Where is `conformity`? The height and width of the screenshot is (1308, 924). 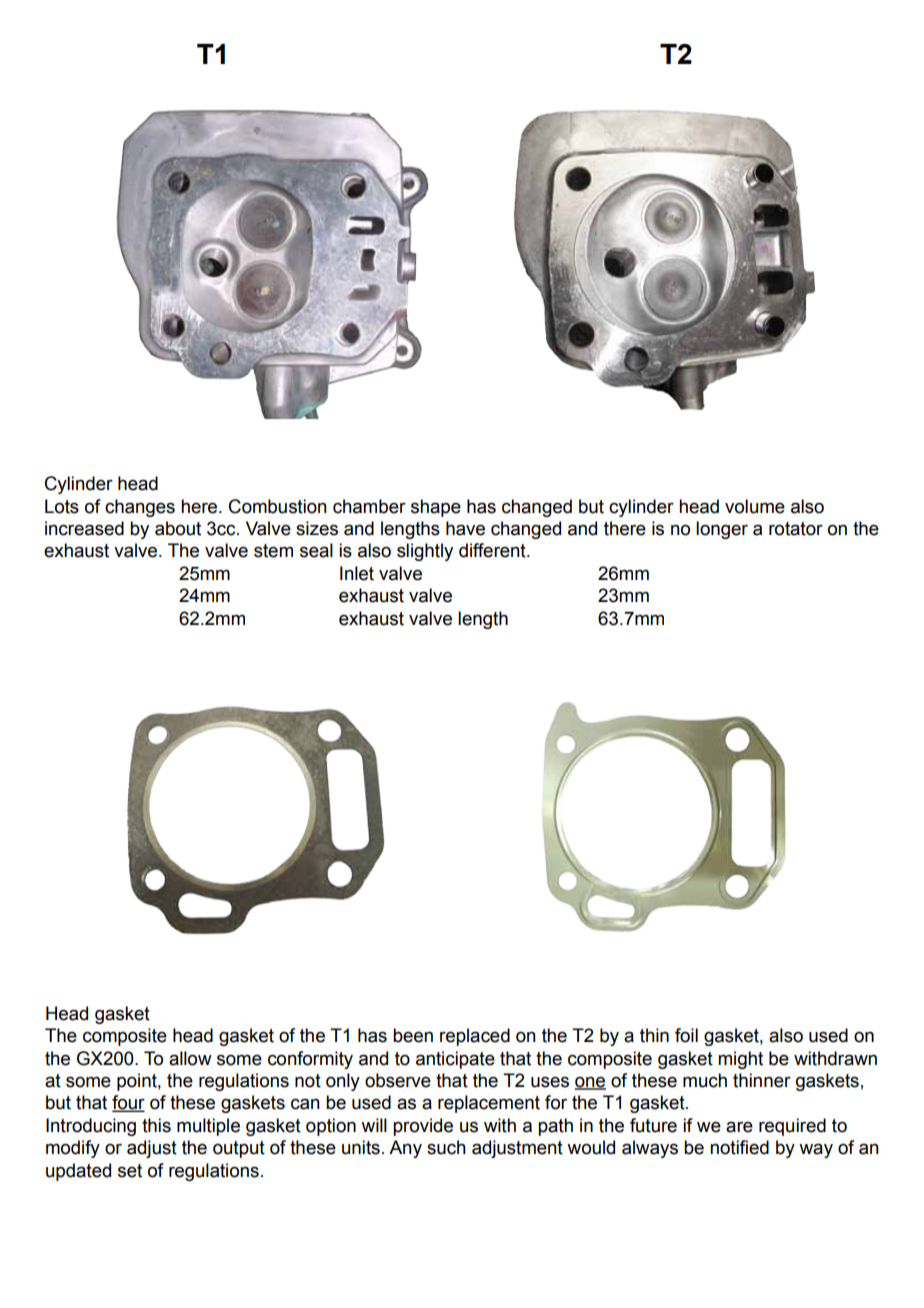 conformity is located at coordinates (310, 1060).
